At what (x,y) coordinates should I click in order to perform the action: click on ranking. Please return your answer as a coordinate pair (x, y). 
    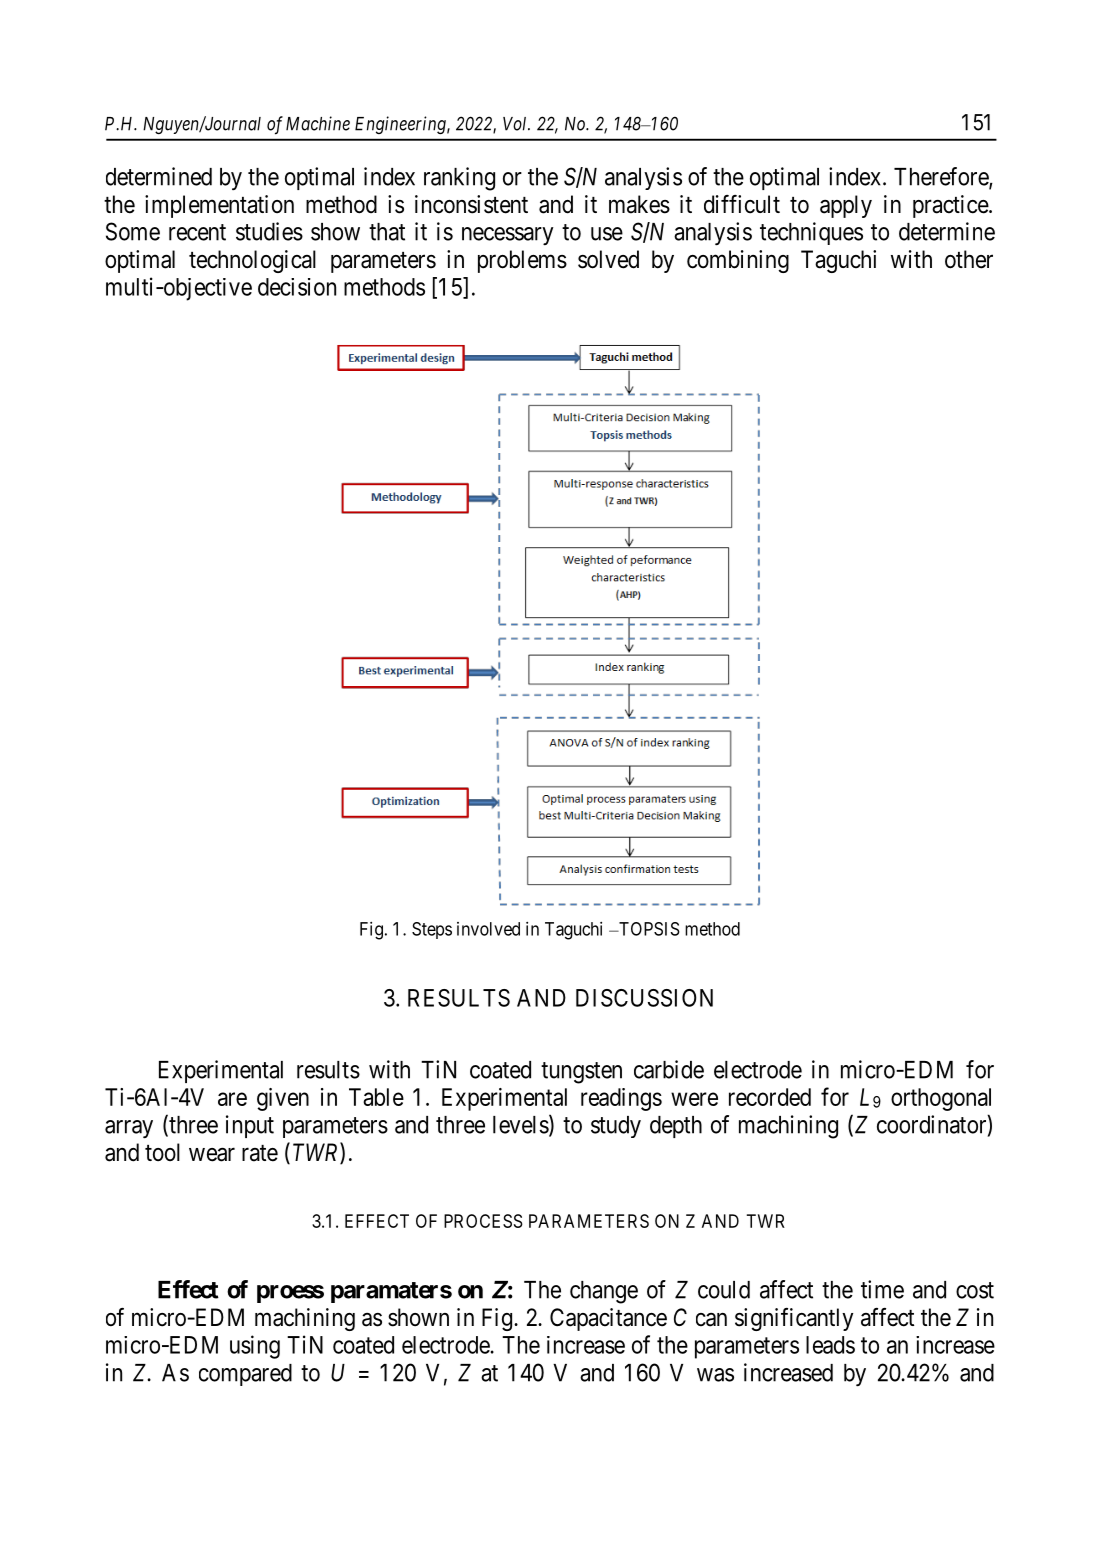
    Looking at the image, I should click on (459, 179).
